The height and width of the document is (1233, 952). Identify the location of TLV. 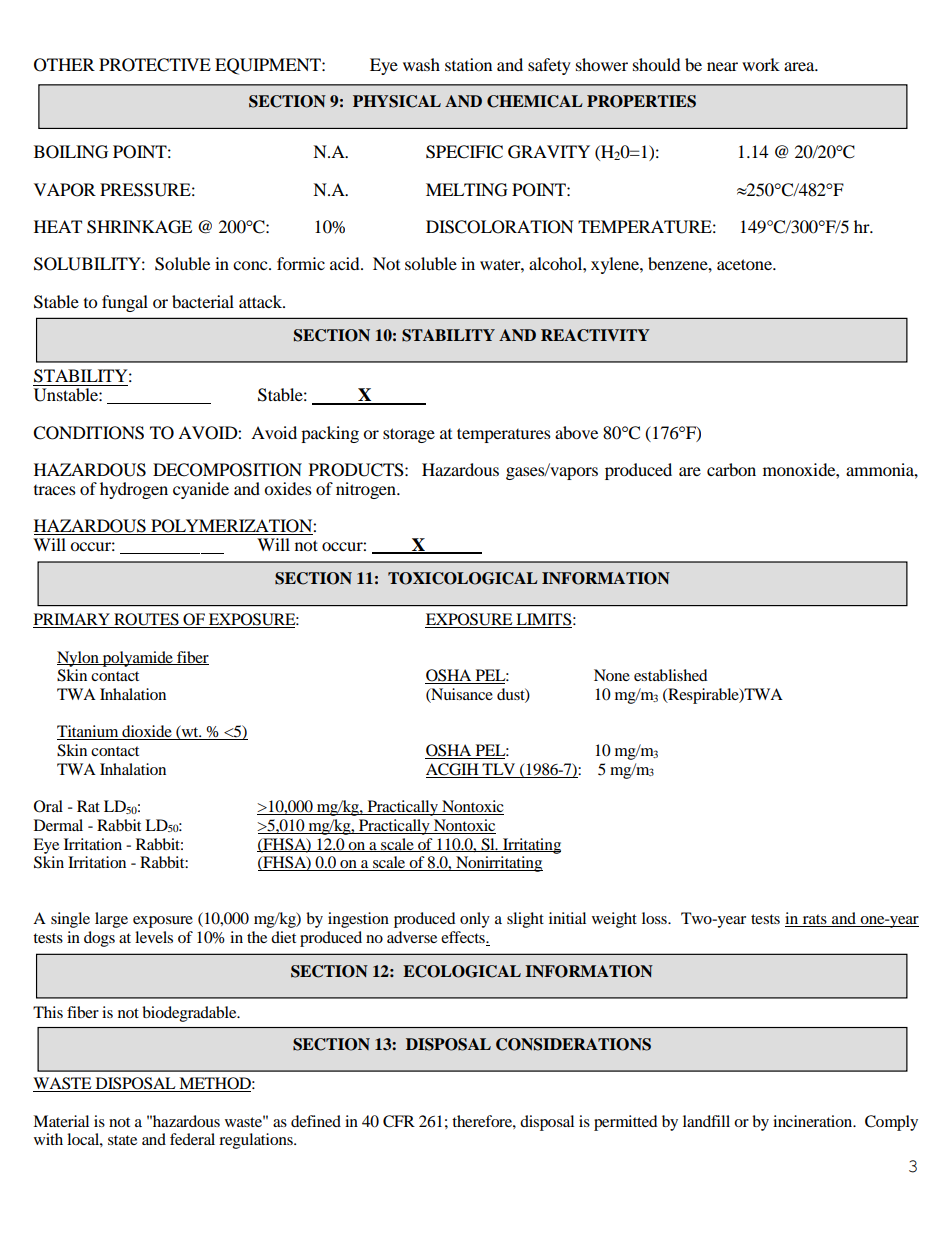
(498, 769).
